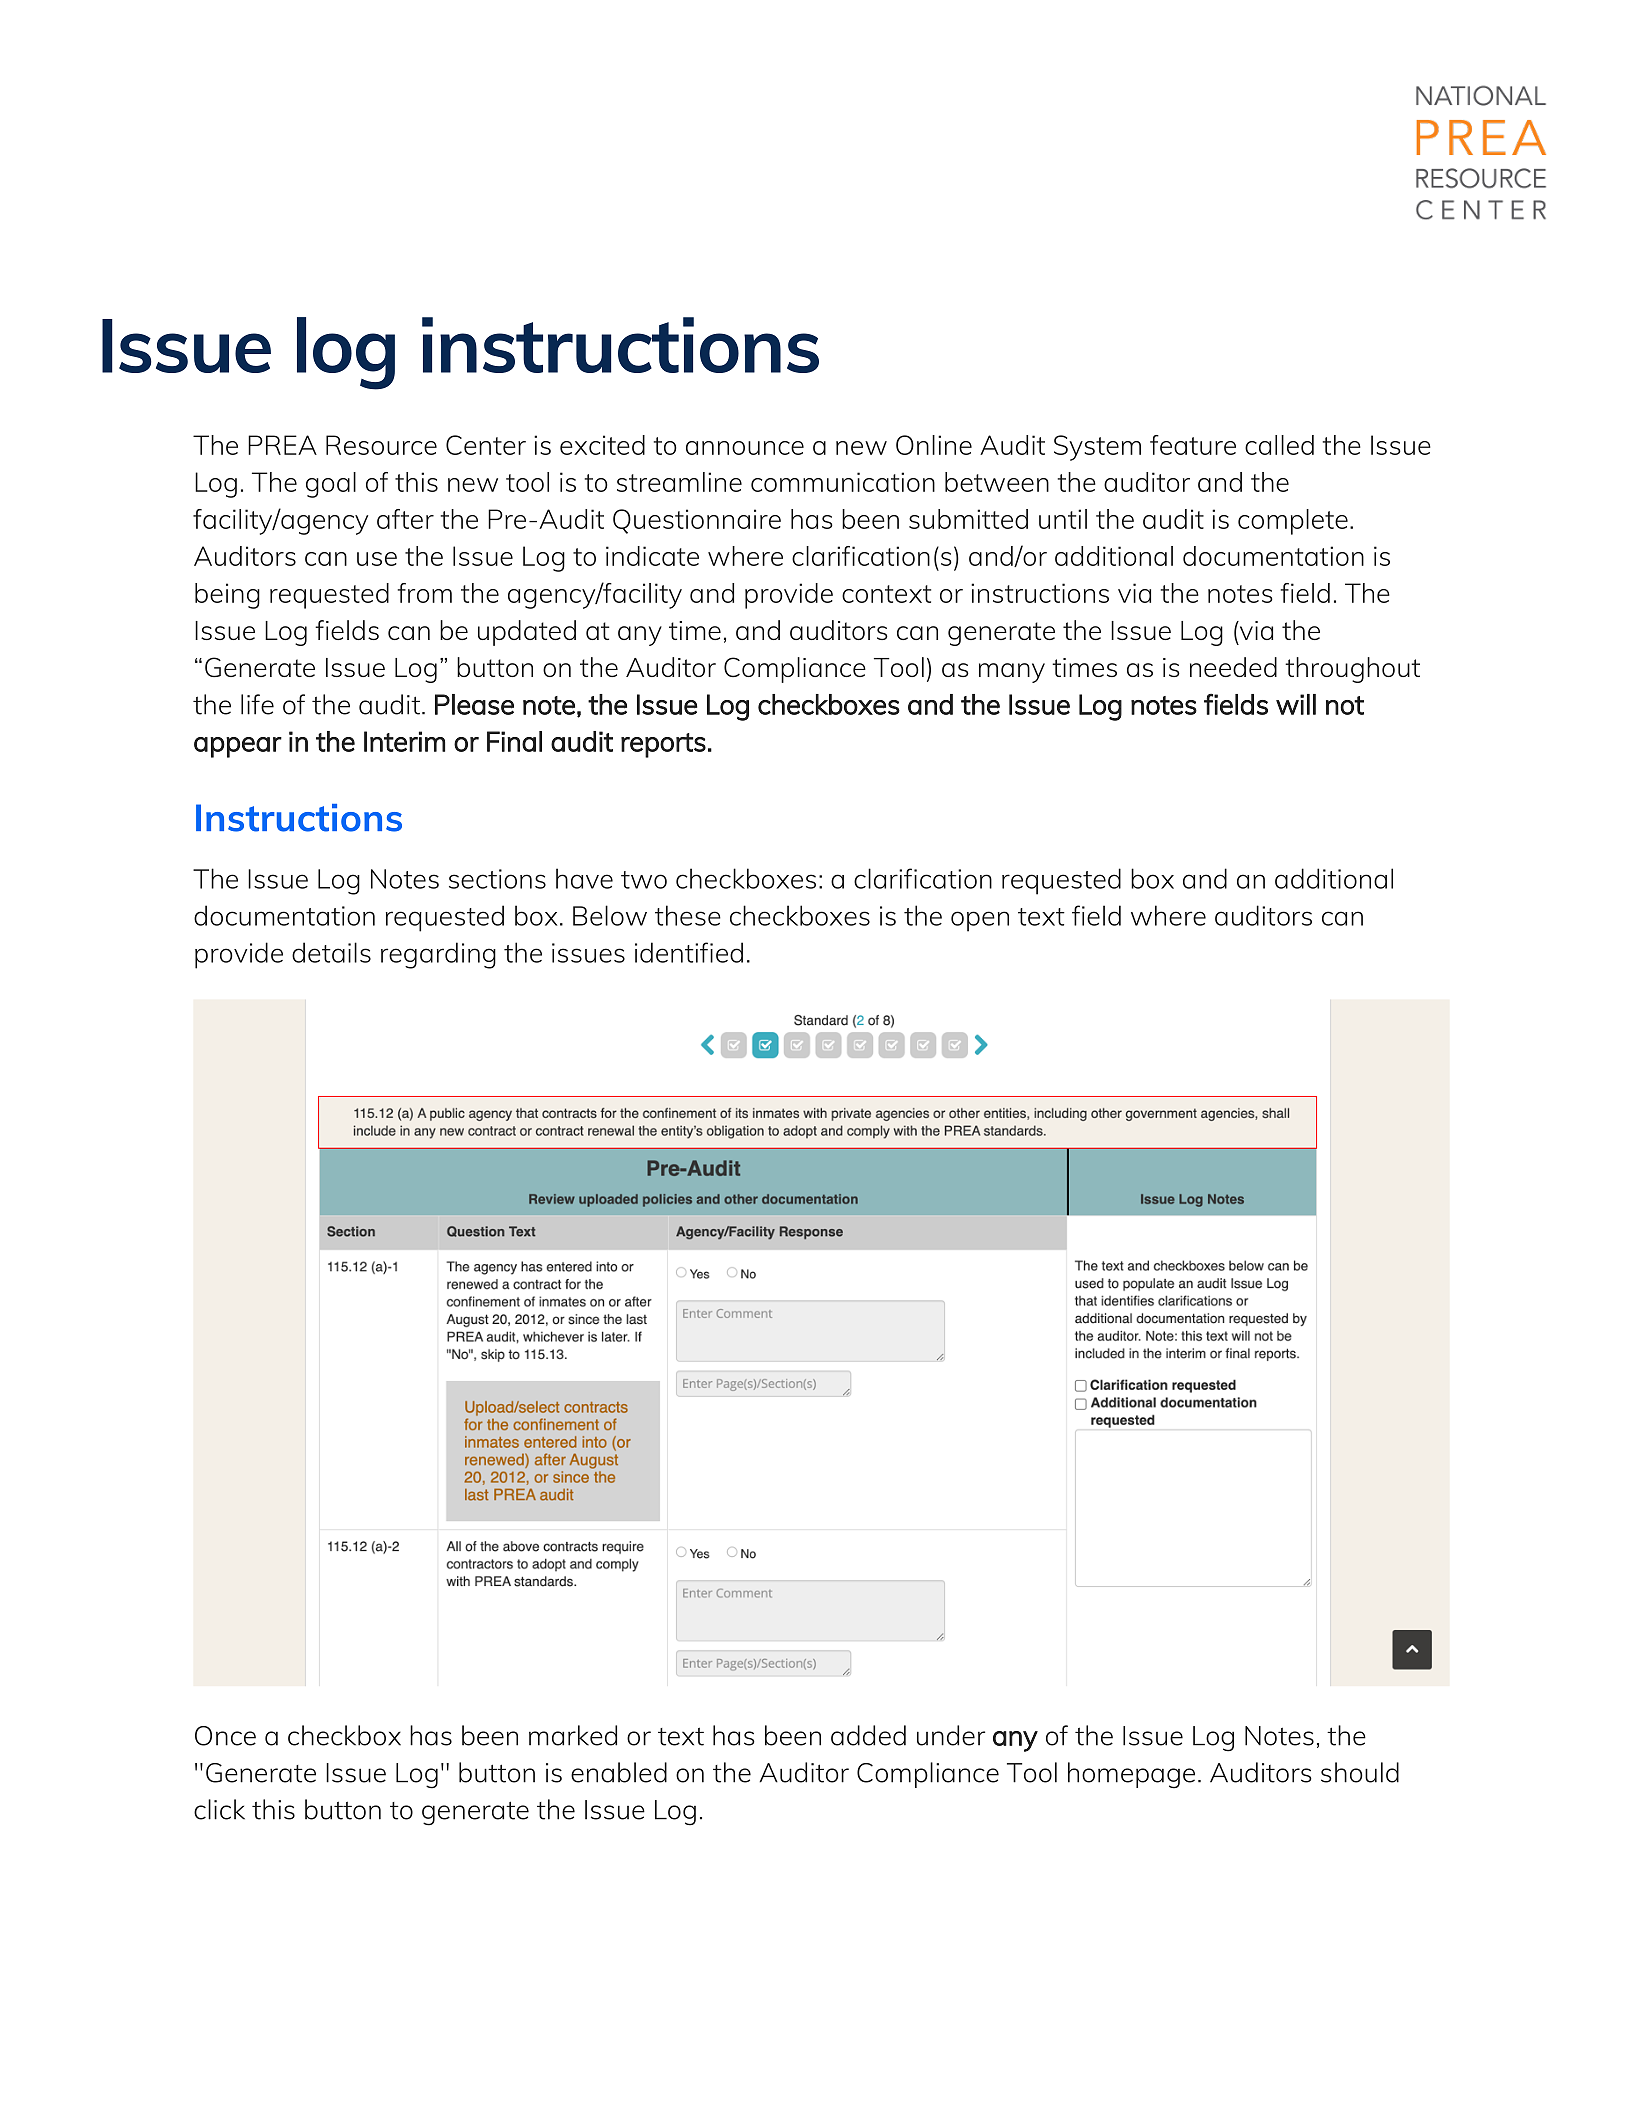 Image resolution: width=1643 pixels, height=2126 pixels. I want to click on communication, so click(843, 482).
